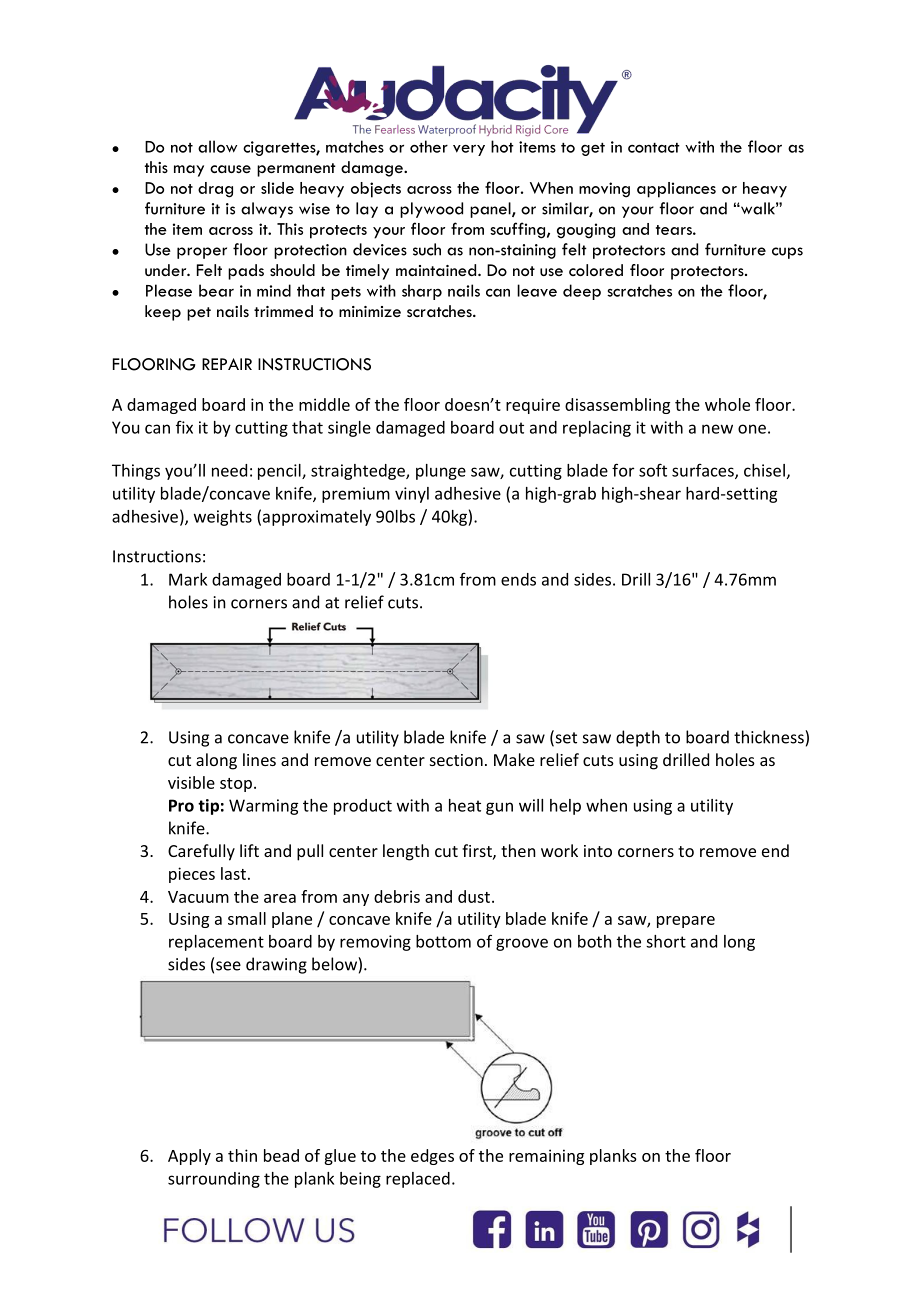 The height and width of the document is (1308, 924). What do you see at coordinates (259, 759) in the document?
I see `lines` at bounding box center [259, 759].
